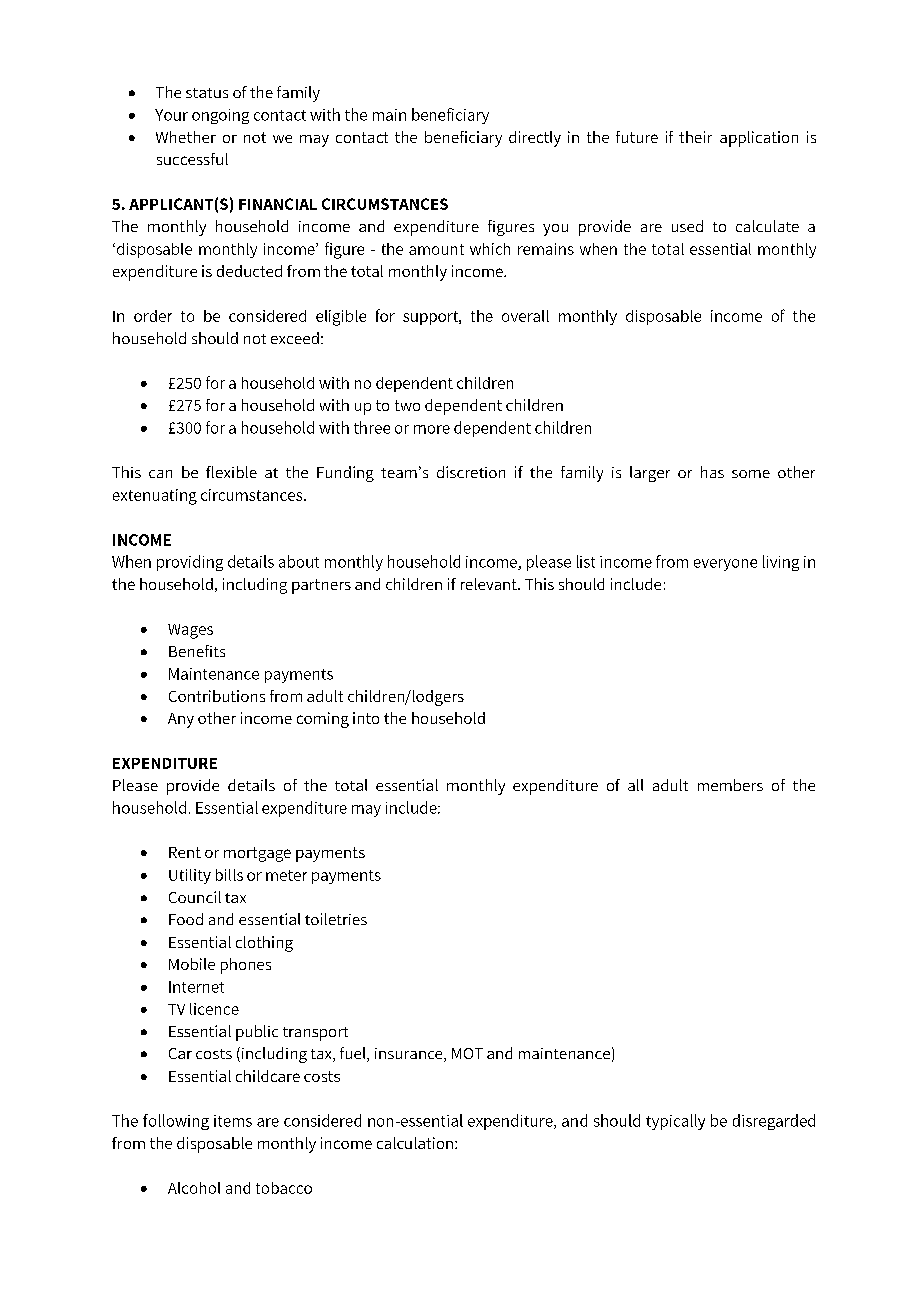 The height and width of the screenshot is (1308, 924). I want to click on items, so click(233, 1121).
